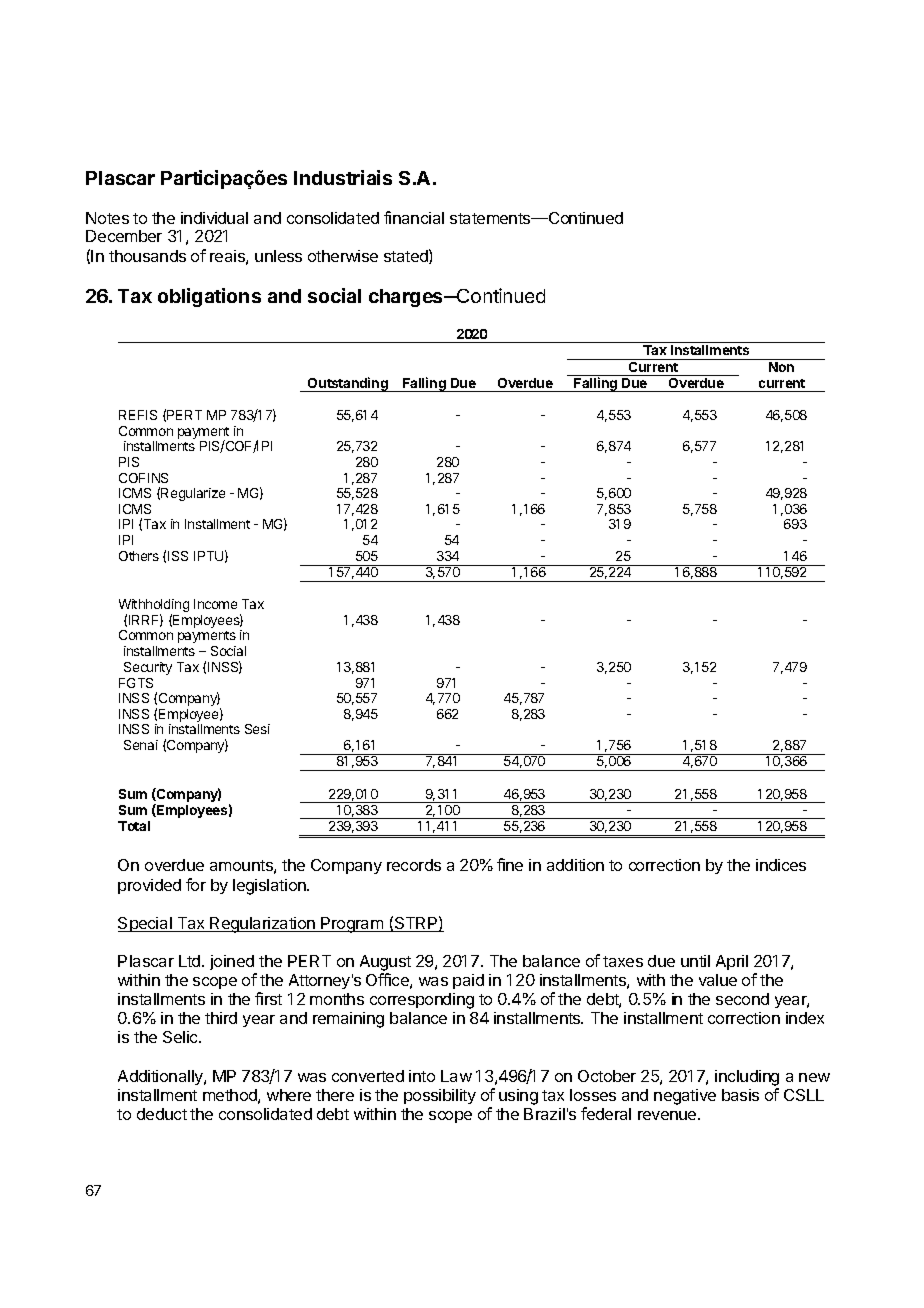 The width and height of the screenshot is (924, 1308). I want to click on financial, so click(414, 217).
